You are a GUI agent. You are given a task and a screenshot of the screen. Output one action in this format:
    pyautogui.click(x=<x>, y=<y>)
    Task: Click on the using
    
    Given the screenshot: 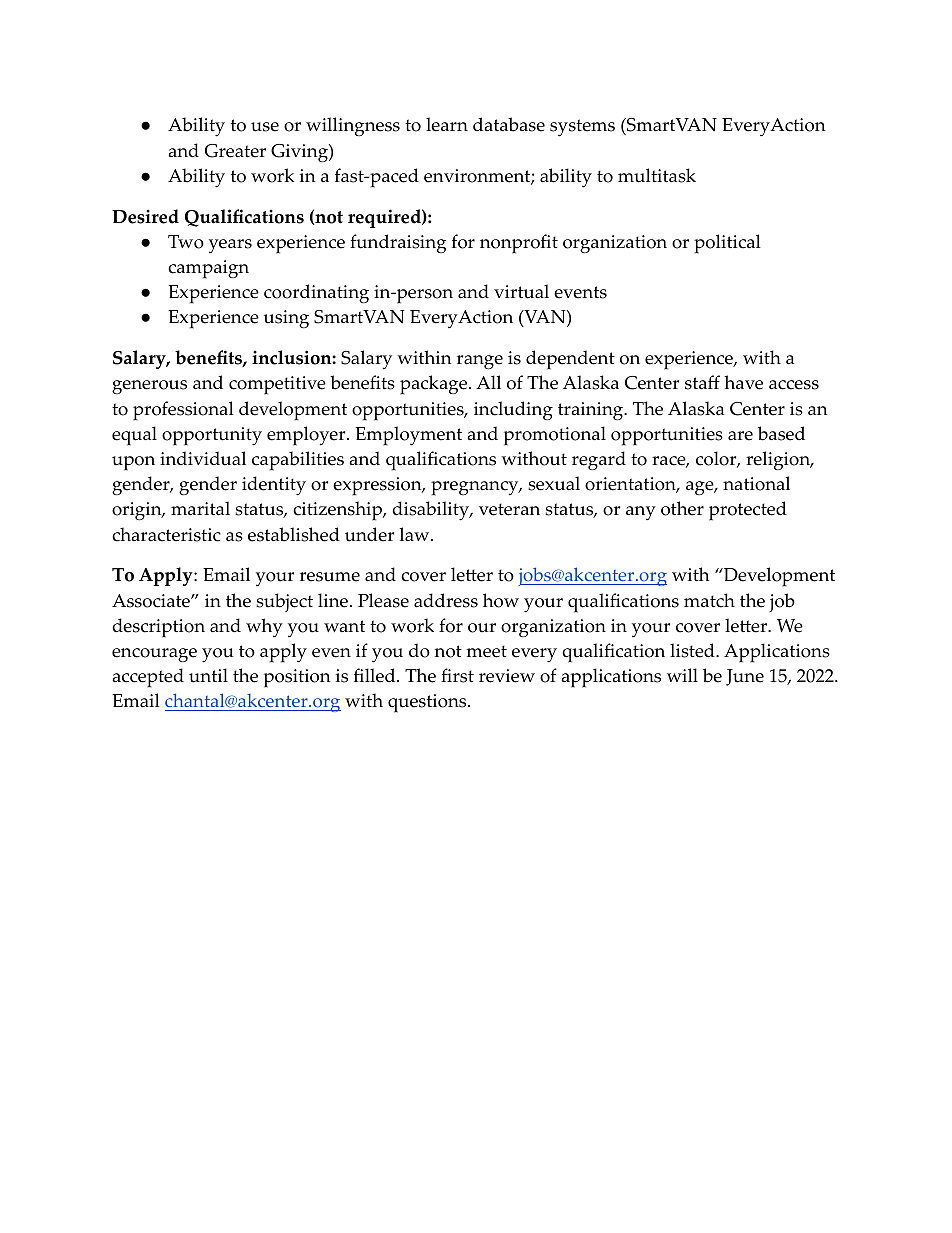 What is the action you would take?
    pyautogui.click(x=286, y=319)
